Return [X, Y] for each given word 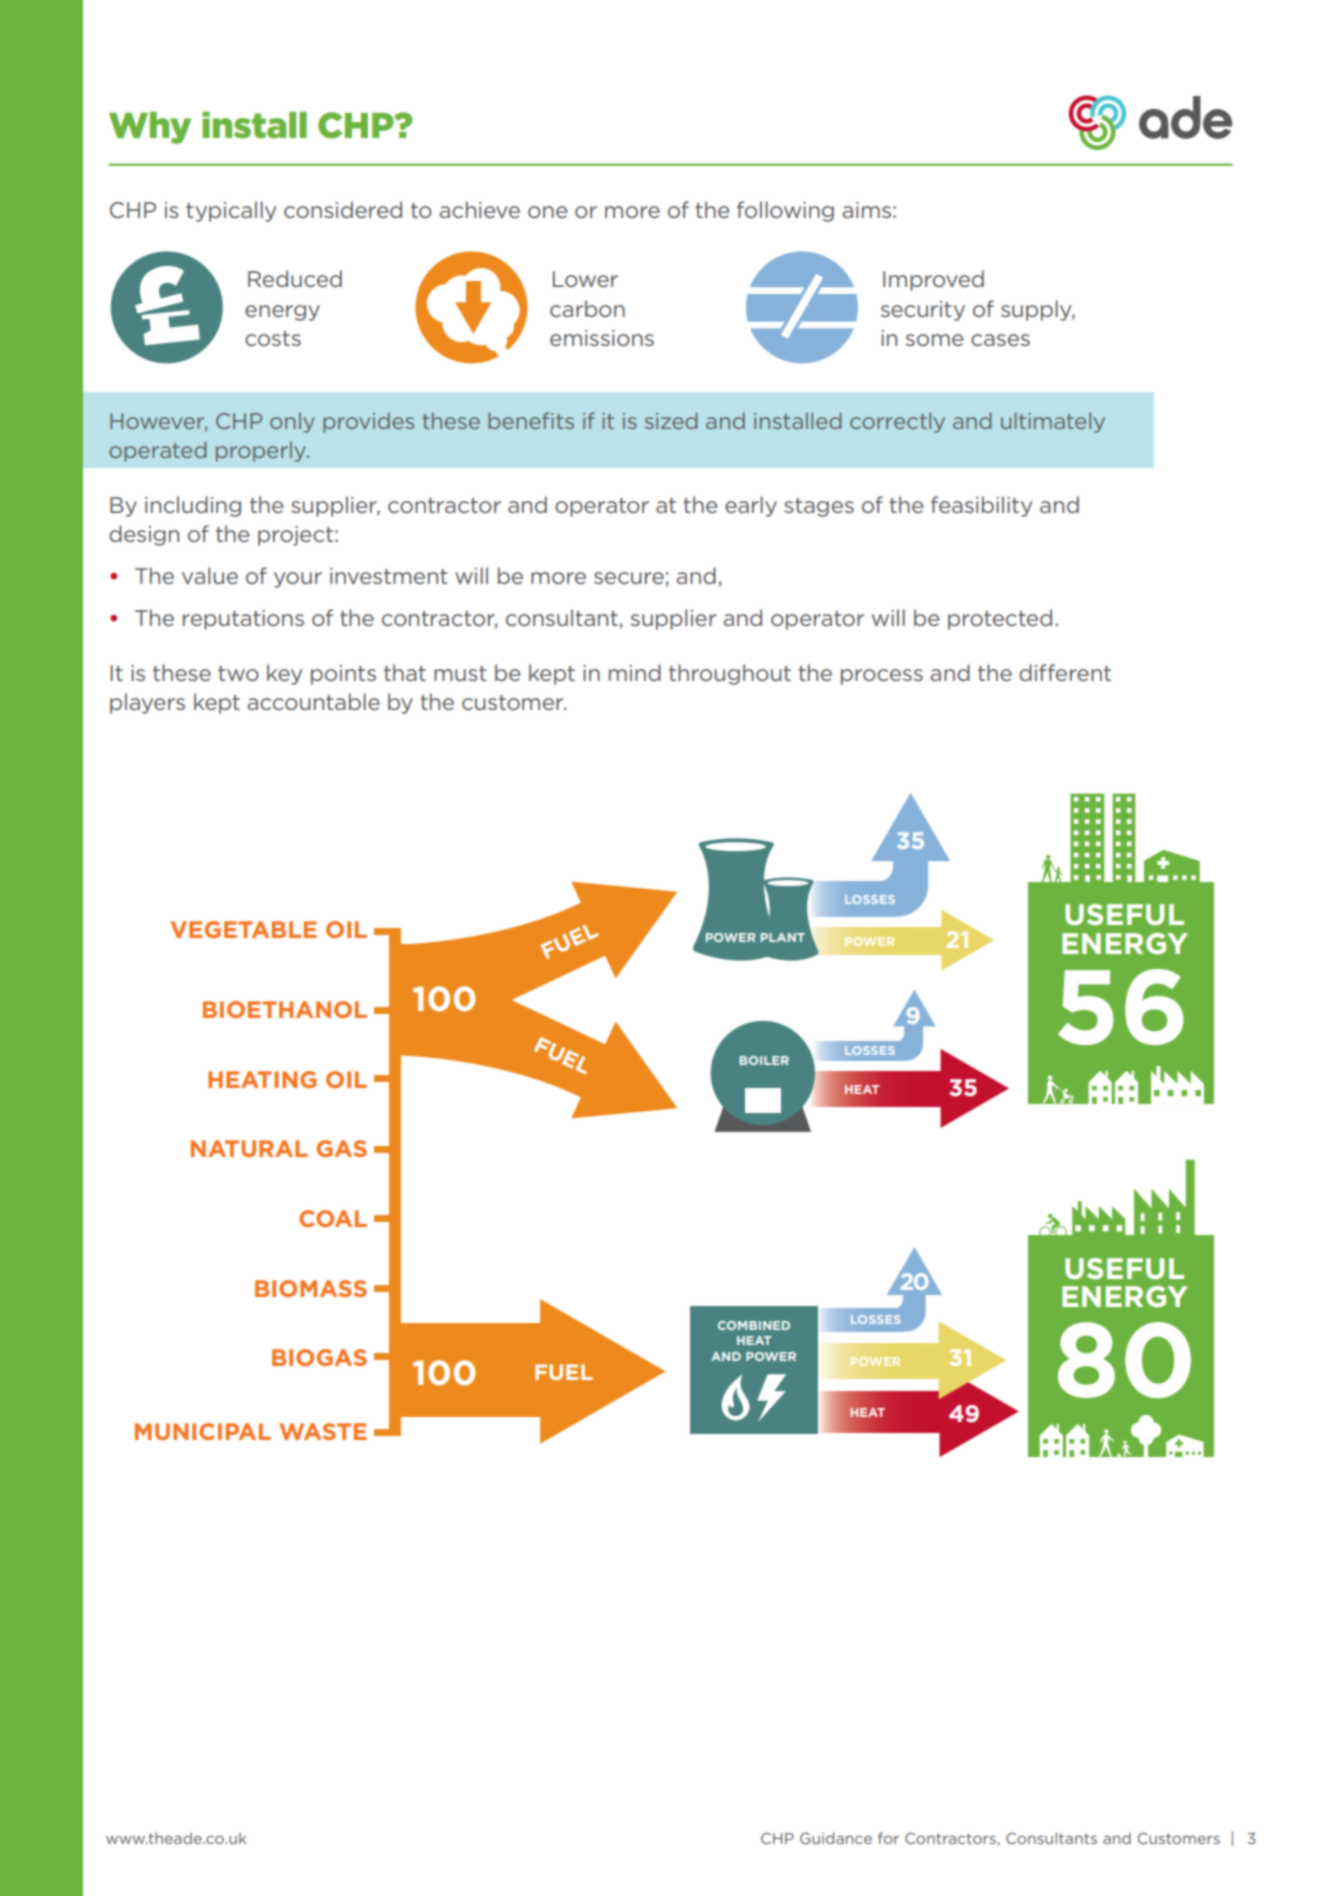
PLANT [783, 937]
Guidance [836, 1838]
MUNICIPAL [203, 1431]
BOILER [764, 1060]
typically [231, 211]
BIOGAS [319, 1357]
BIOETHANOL [285, 1009]
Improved [933, 280]
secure [630, 579]
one [547, 212]
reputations [243, 620]
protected [1000, 619]
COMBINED [754, 1325]
